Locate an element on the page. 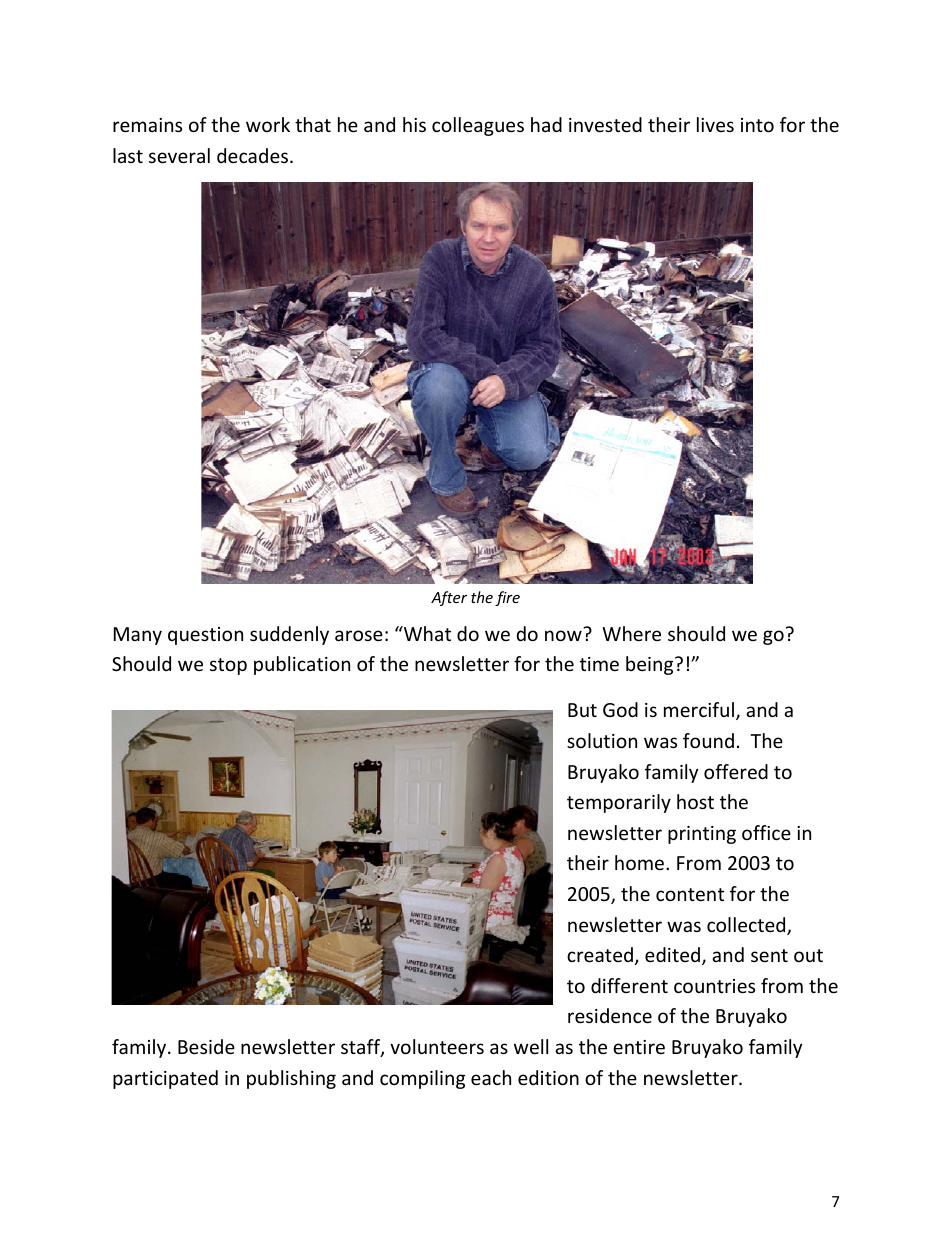 The image size is (952, 1233). volunteers is located at coordinates (437, 1046).
